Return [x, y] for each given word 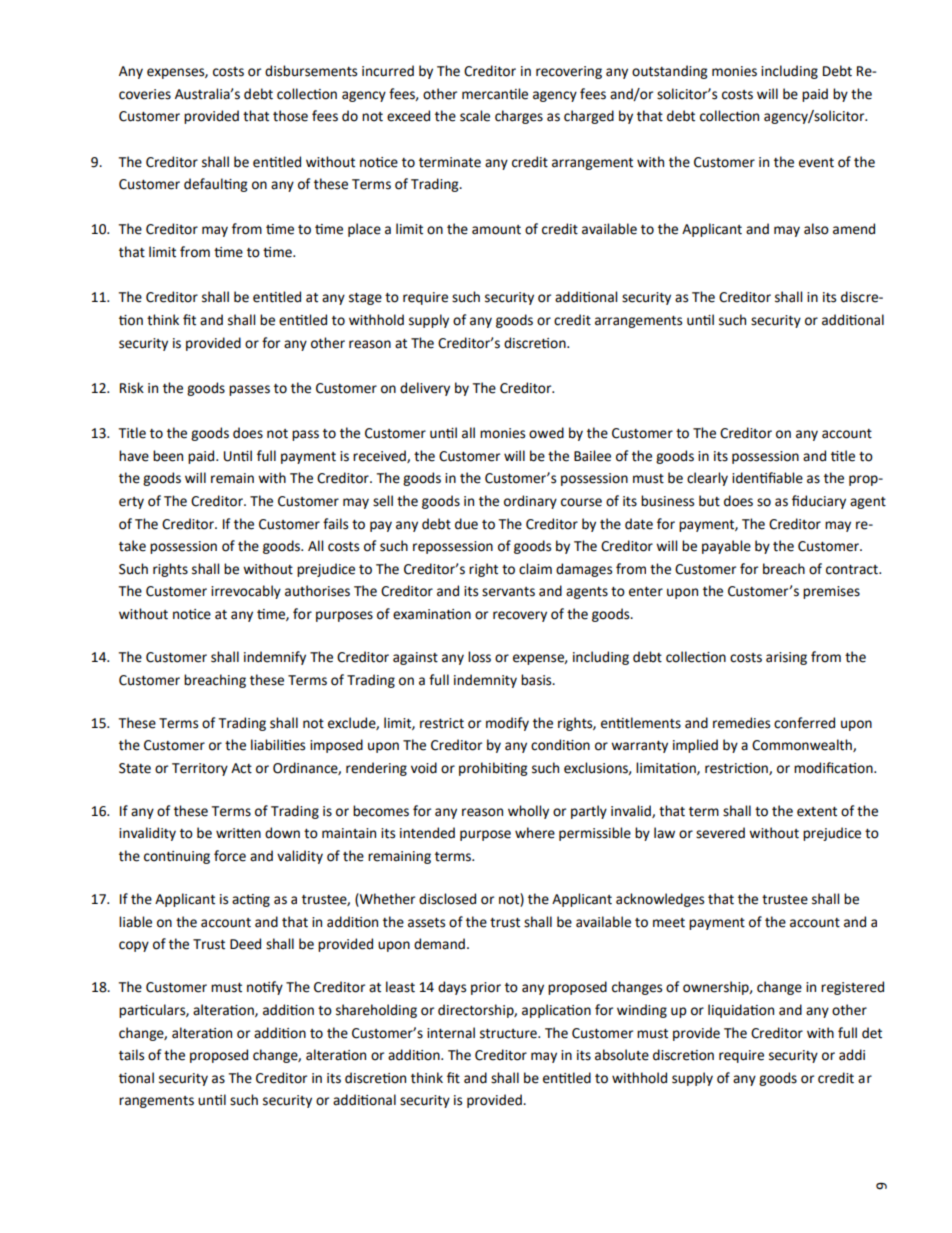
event [816, 163]
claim [535, 569]
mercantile [495, 94]
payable [726, 547]
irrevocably [246, 592]
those [290, 116]
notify [265, 988]
